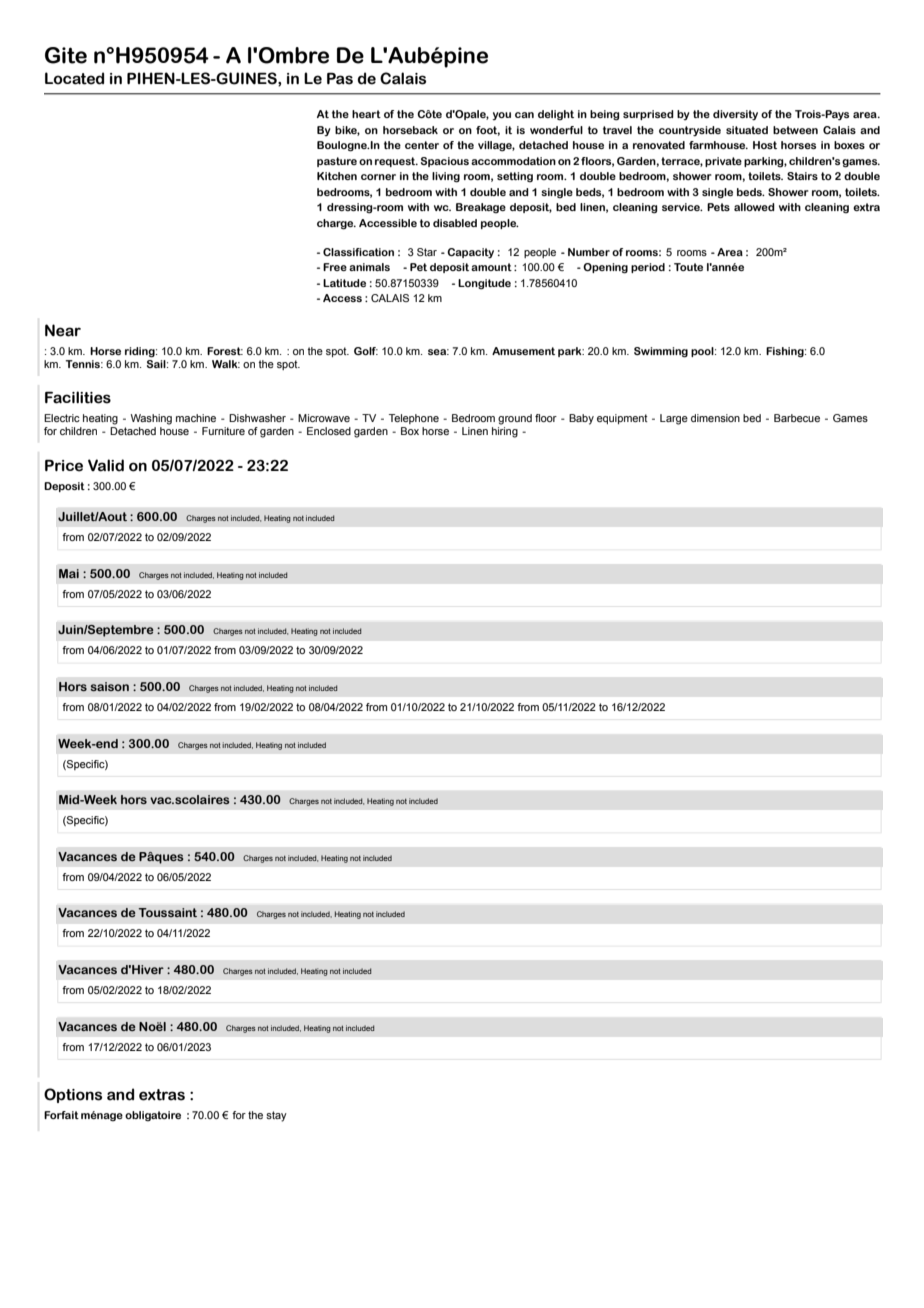 This screenshot has width=924, height=1308. I want to click on Mai, so click(69, 573).
